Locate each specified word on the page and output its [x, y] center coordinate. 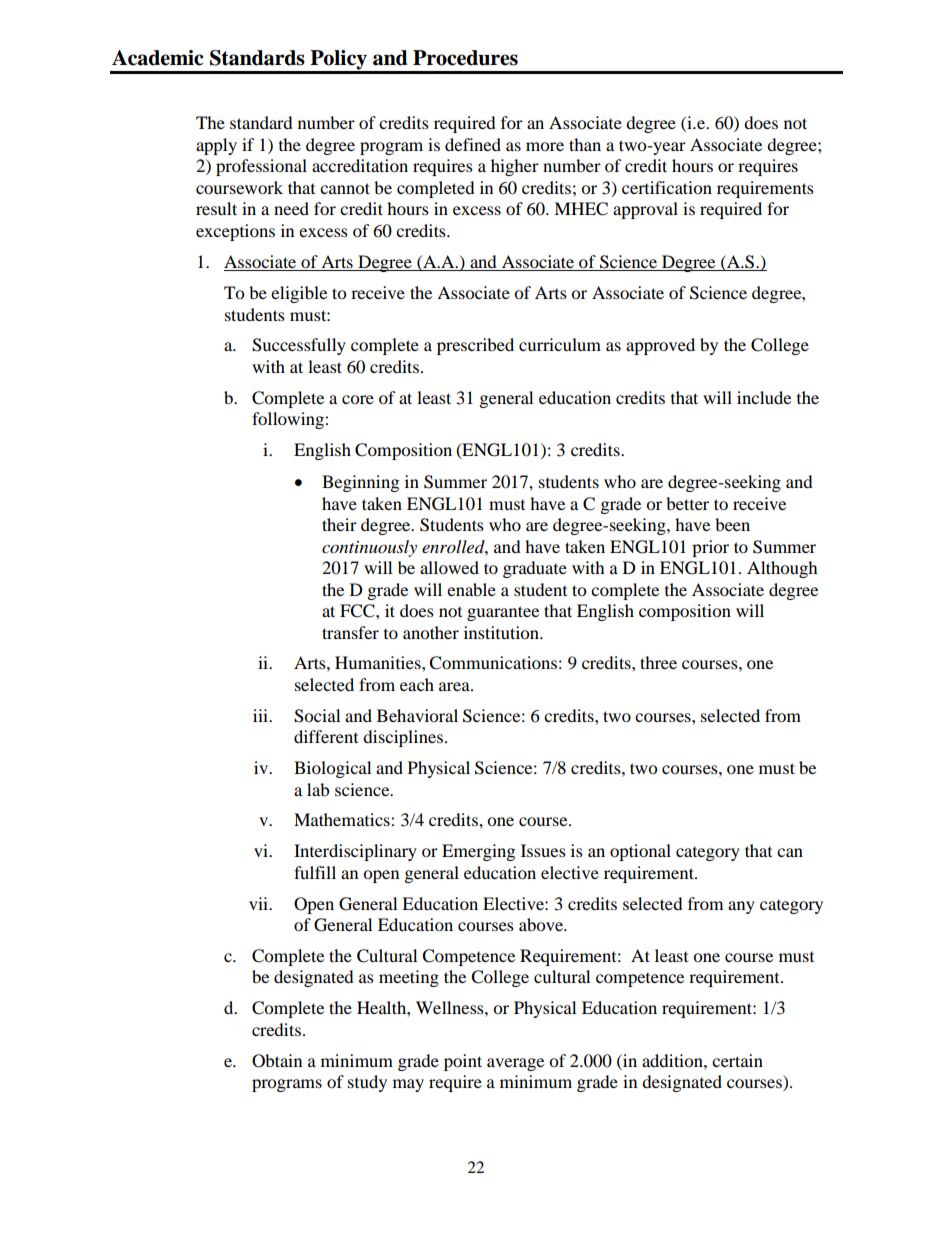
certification [667, 187]
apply [216, 146]
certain [737, 1060]
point [463, 1062]
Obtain [277, 1061]
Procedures [465, 58]
